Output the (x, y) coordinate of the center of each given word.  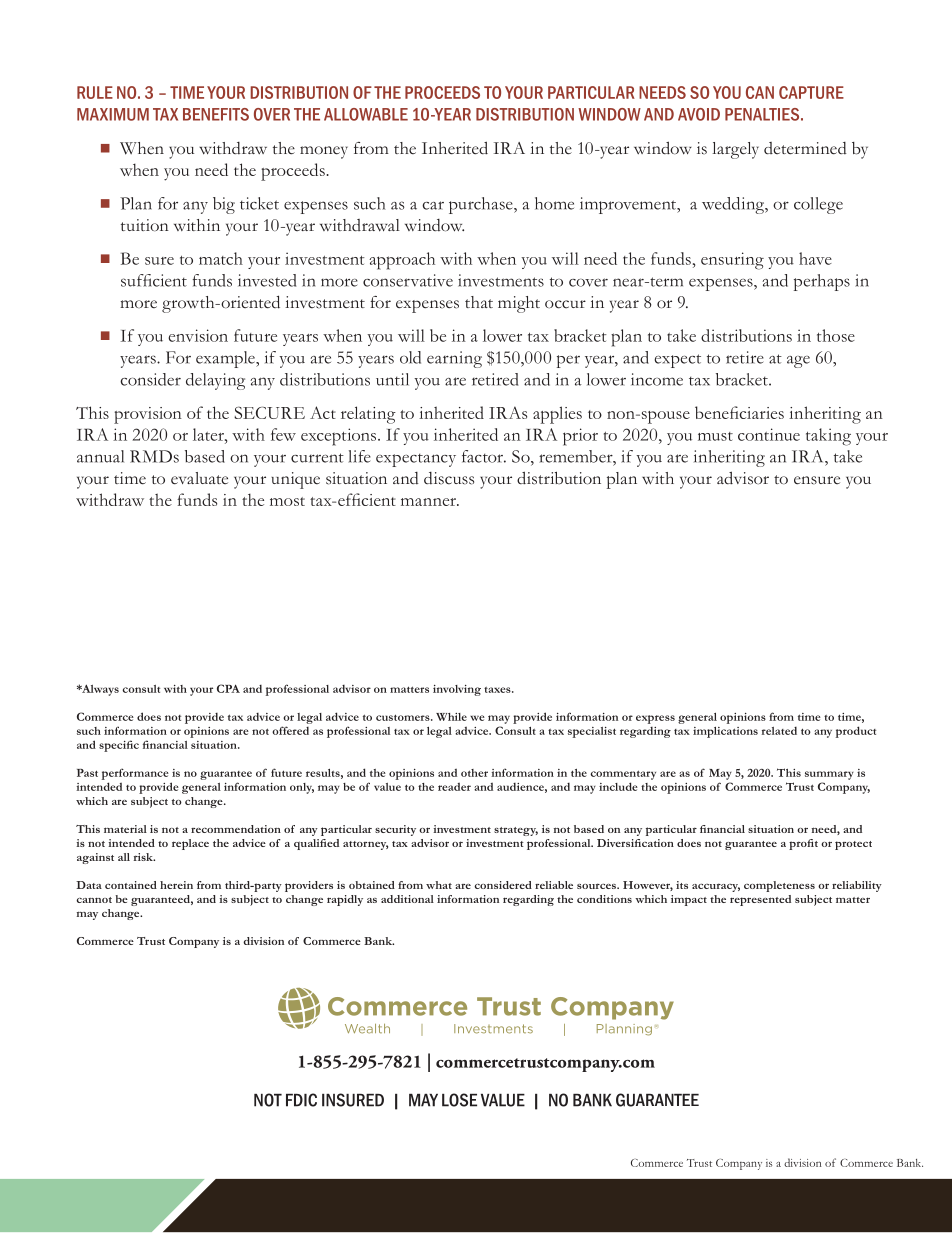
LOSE (459, 1100)
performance (135, 774)
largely (735, 150)
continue (769, 434)
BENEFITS (216, 114)
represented (760, 900)
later (209, 434)
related (779, 731)
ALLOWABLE (366, 114)
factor (484, 456)
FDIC (301, 1100)
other (474, 773)
